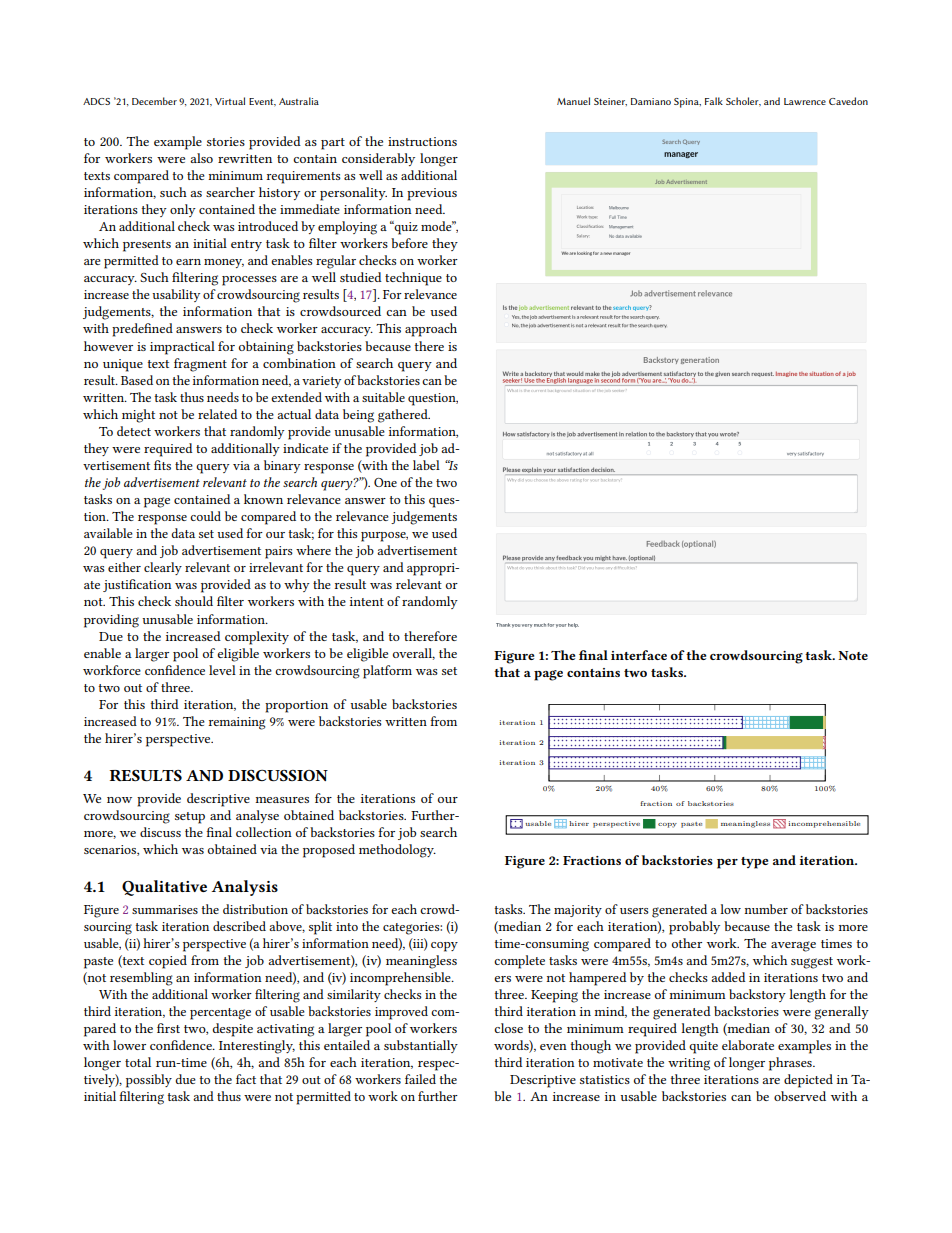 This screenshot has width=952, height=1233. Describe the element at coordinates (138, 1062) in the screenshot. I see `total` at that location.
